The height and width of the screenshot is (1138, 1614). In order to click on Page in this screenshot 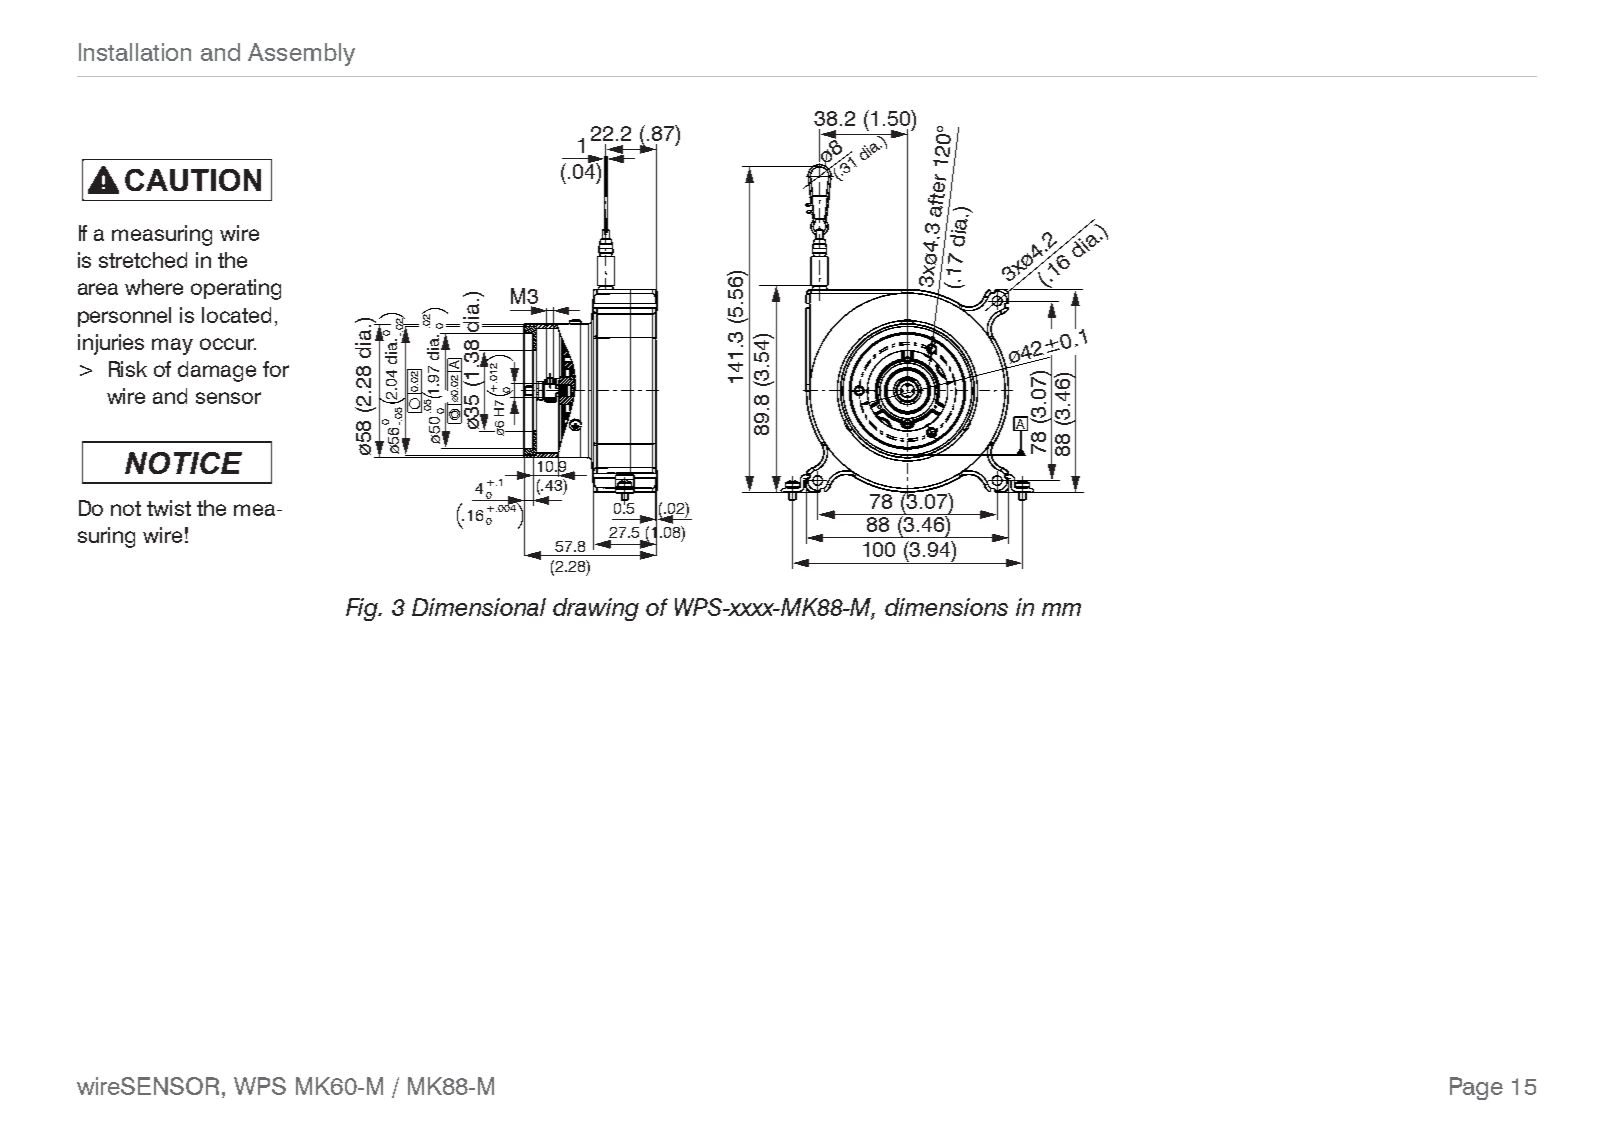, I will do `click(1476, 1088)`.
